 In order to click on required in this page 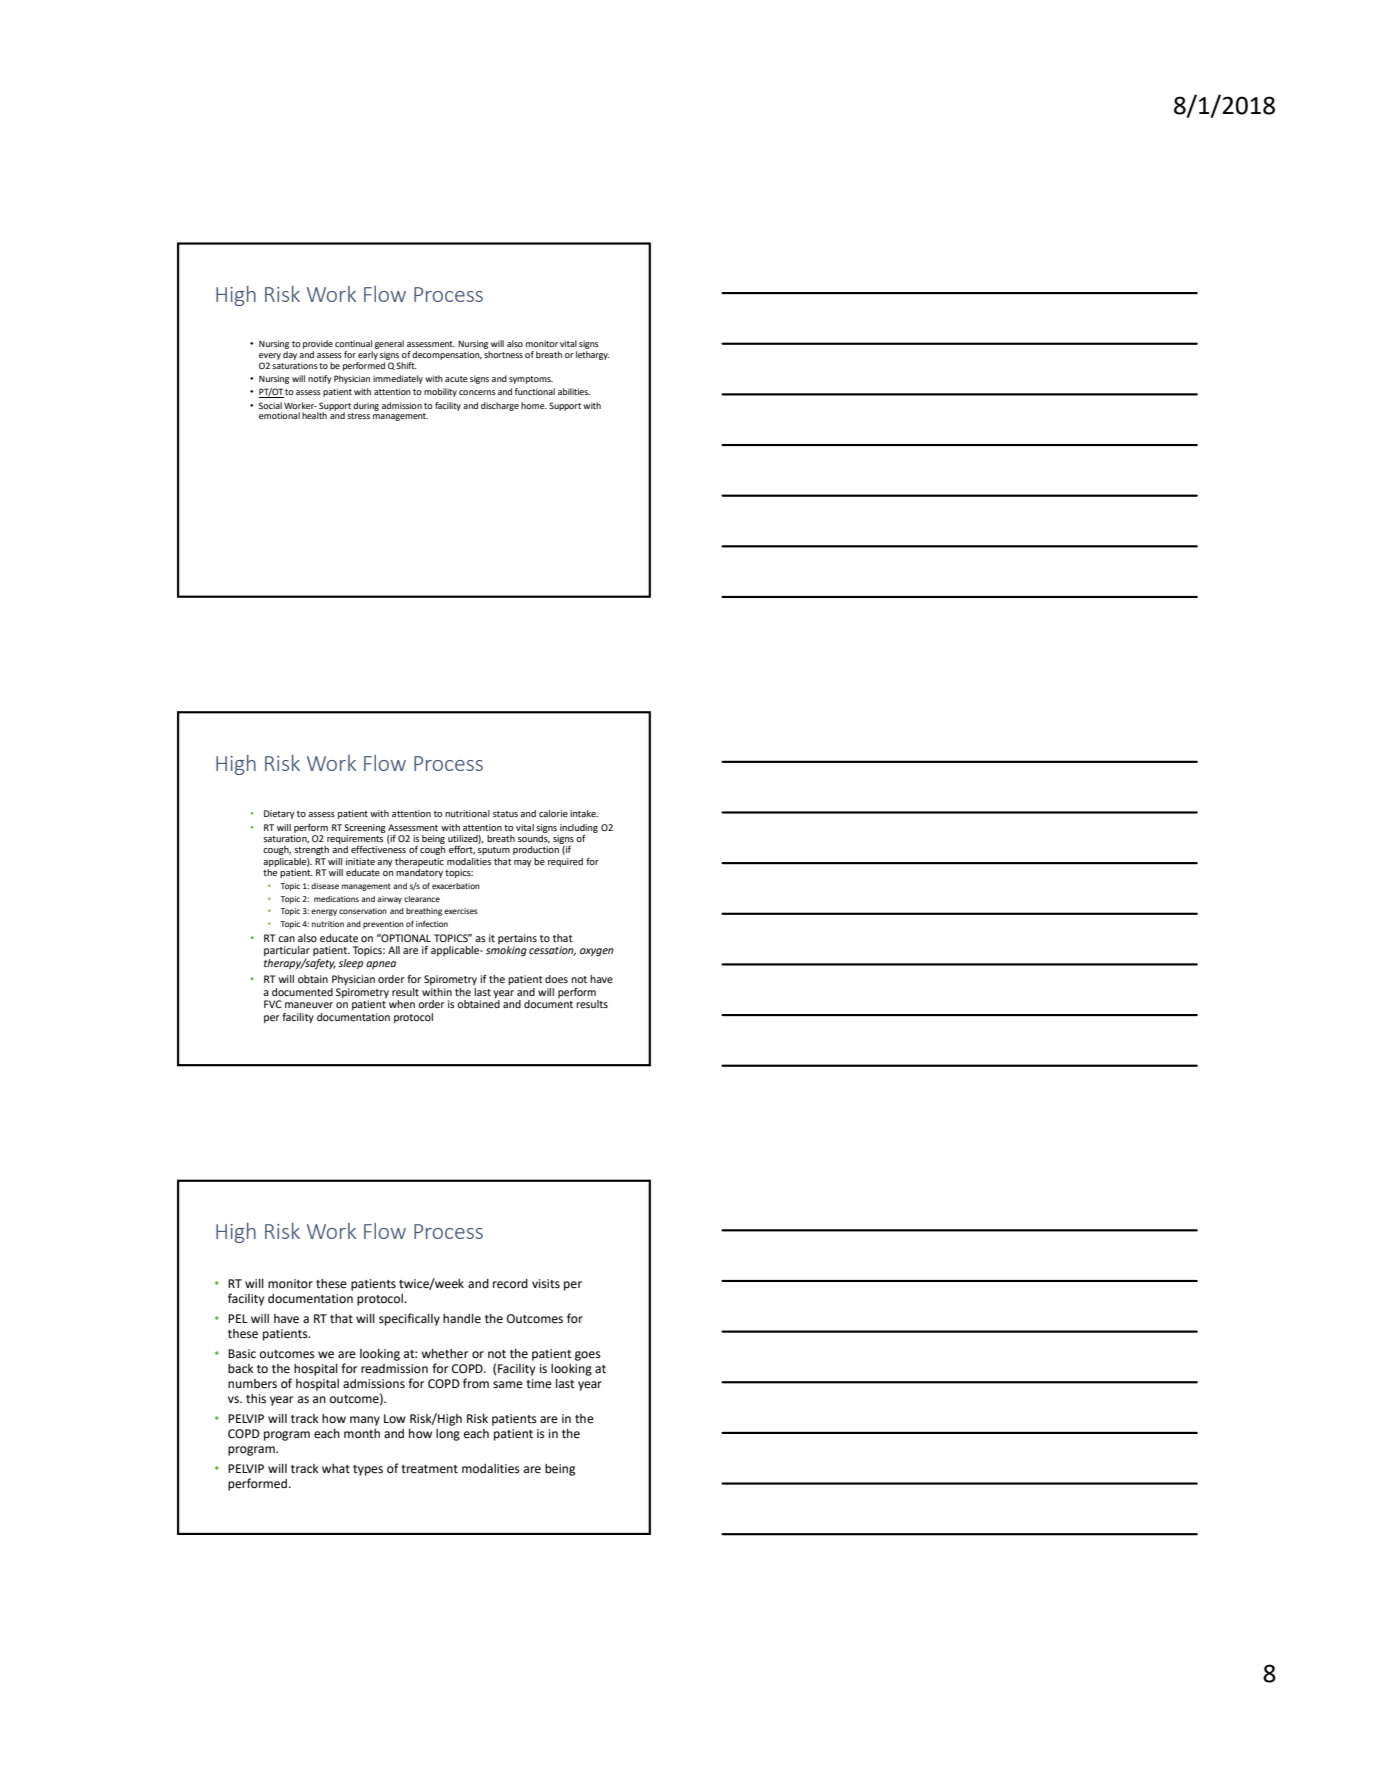, I will do `click(565, 862)`.
